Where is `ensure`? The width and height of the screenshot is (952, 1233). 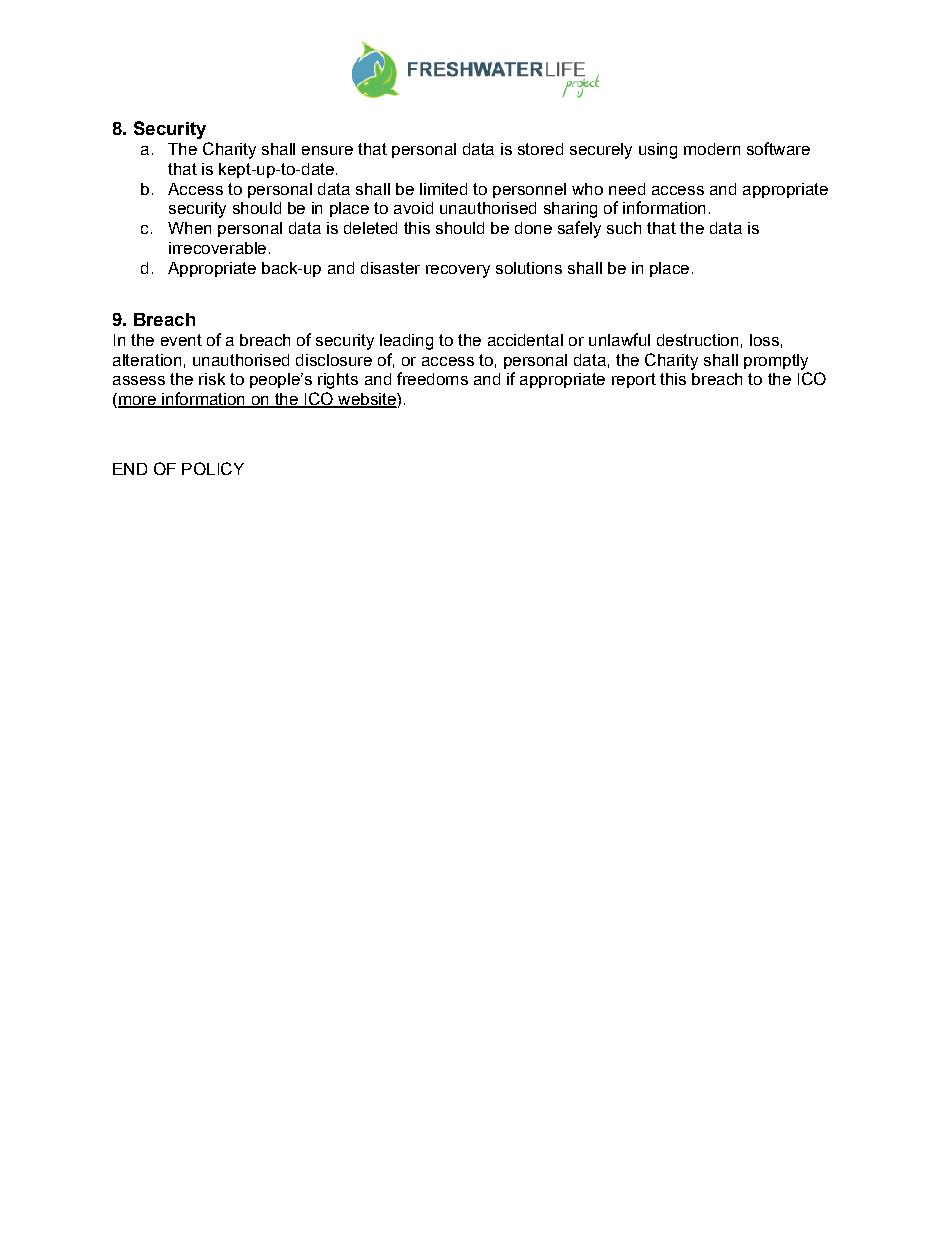 ensure is located at coordinates (327, 150).
